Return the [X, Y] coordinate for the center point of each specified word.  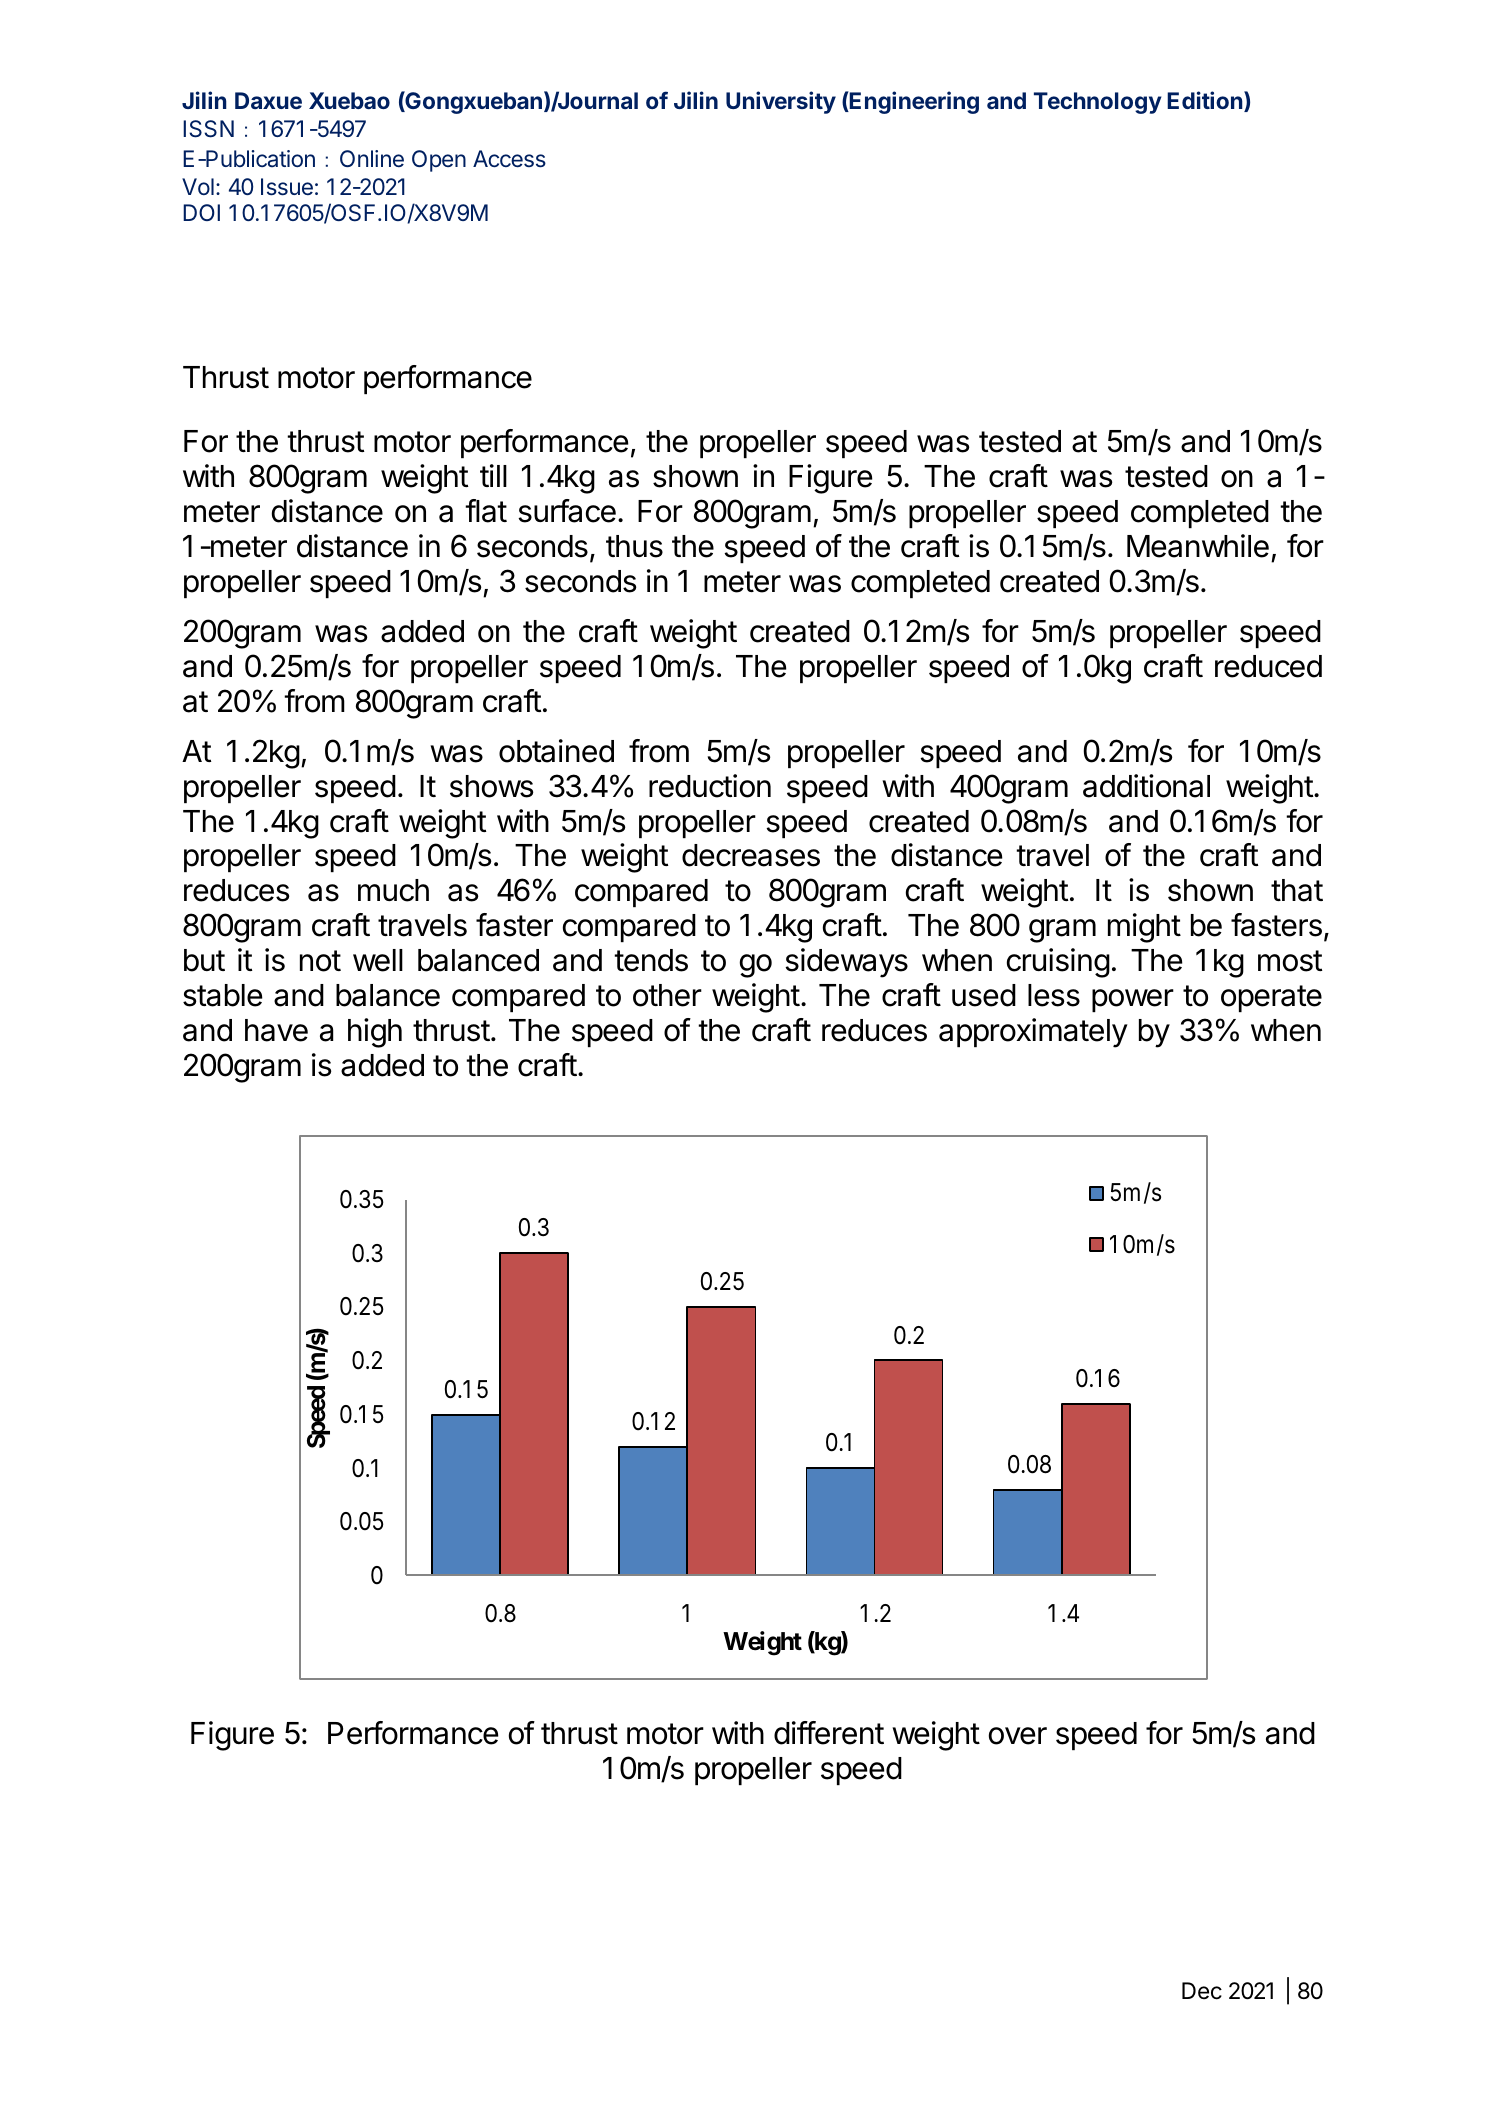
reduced [1268, 666]
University [781, 102]
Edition [1206, 101]
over [1018, 1736]
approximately [1033, 1033]
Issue [287, 187]
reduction [710, 786]
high [375, 1033]
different [829, 1733]
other [667, 995]
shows [491, 786]
